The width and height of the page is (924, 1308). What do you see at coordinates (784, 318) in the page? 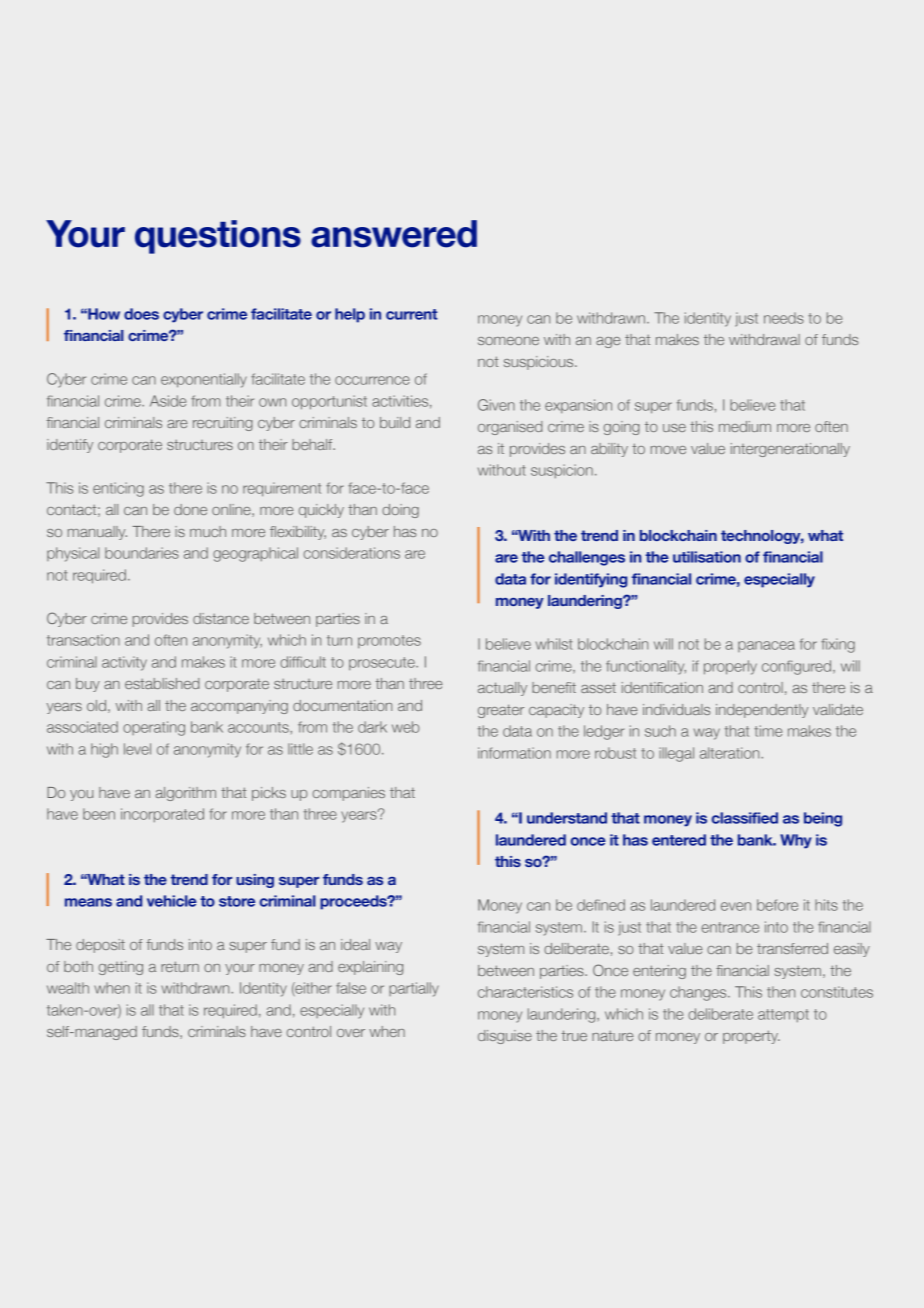
I see `needs` at bounding box center [784, 318].
